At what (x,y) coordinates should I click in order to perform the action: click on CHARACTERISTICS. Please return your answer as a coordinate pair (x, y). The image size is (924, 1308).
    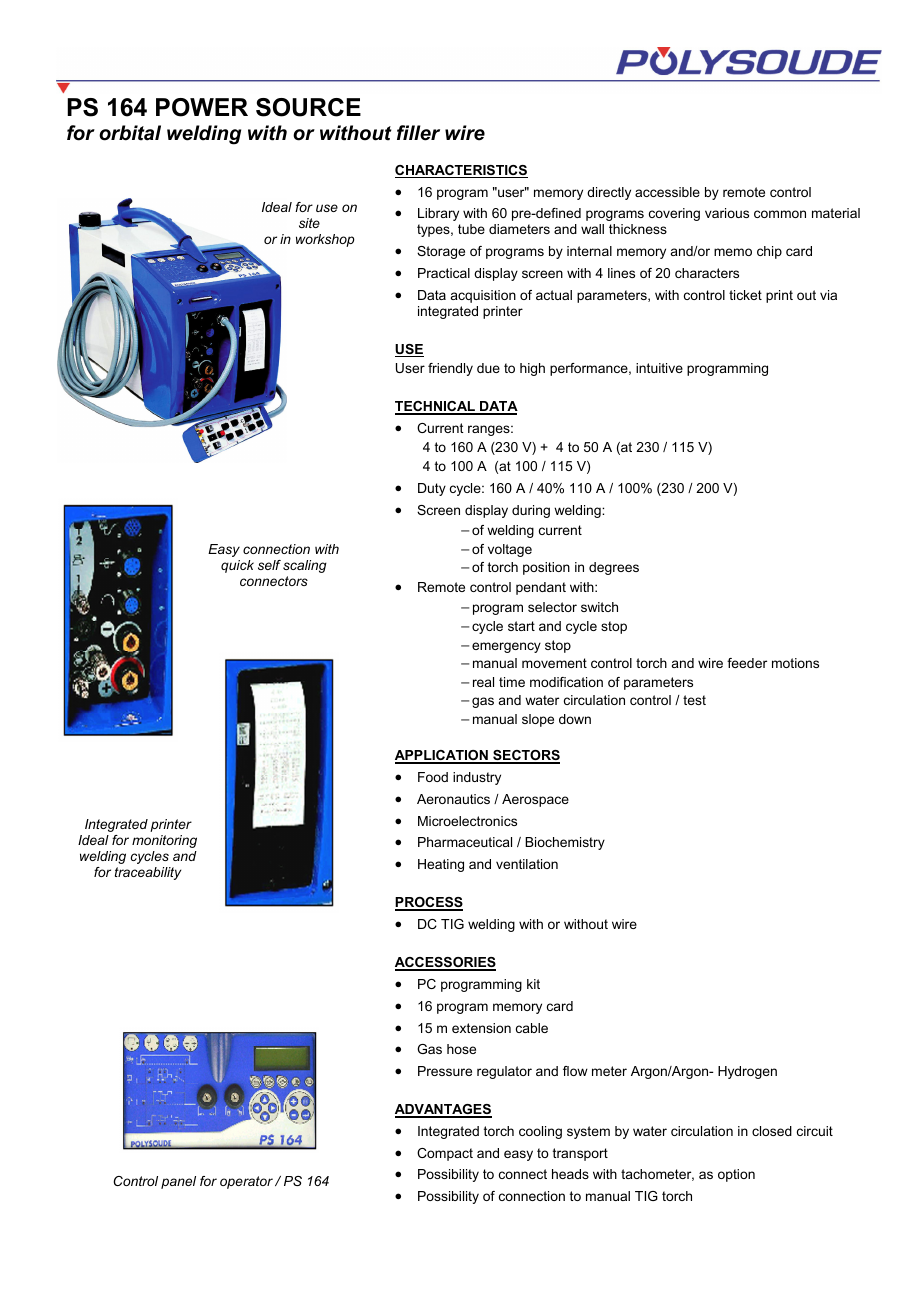
    Looking at the image, I should click on (461, 171).
